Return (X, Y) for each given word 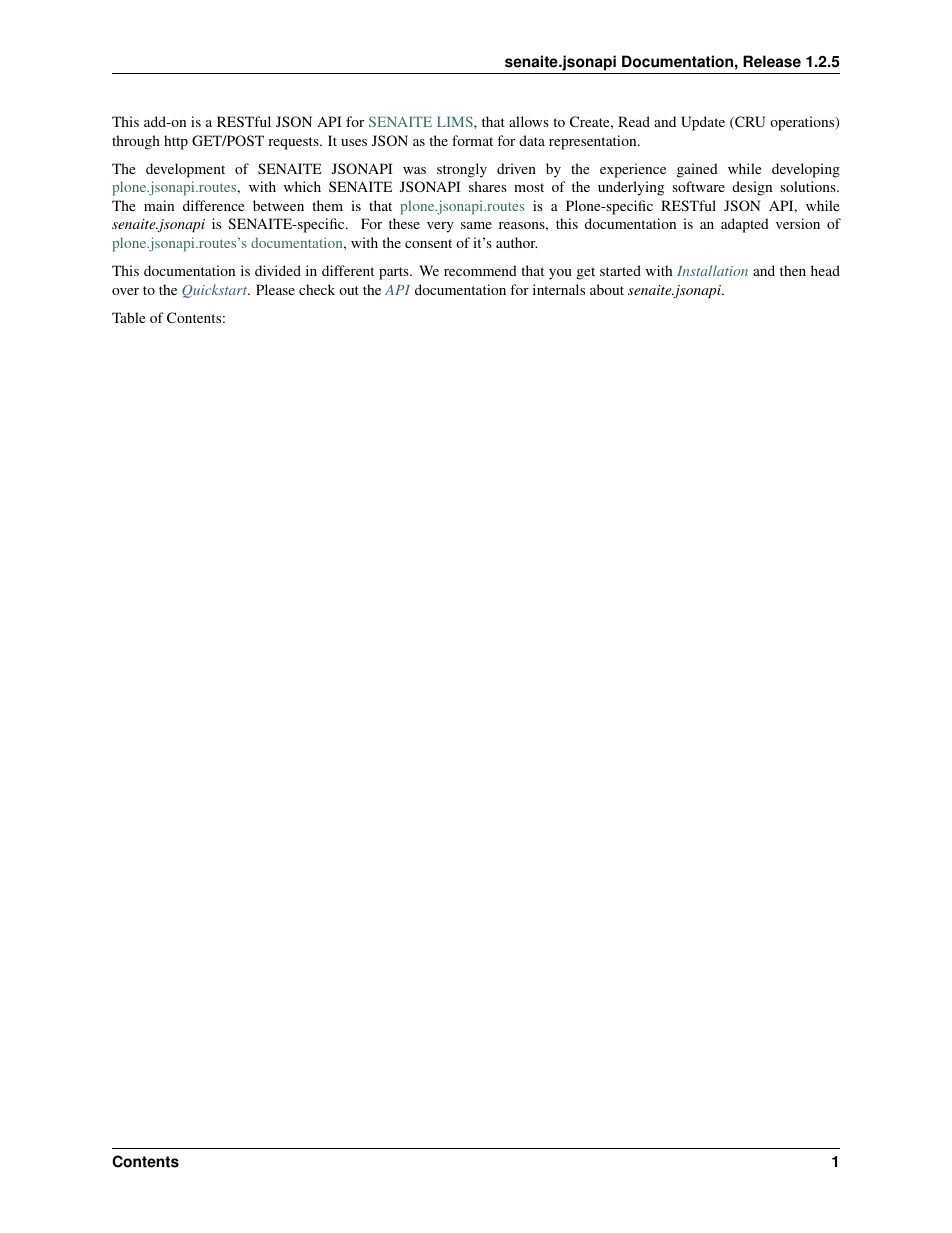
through (136, 142)
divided (278, 270)
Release (772, 61)
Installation (712, 270)
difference (213, 205)
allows (529, 121)
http (176, 142)
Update (703, 123)
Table (128, 317)
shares (488, 186)
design (752, 188)
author (516, 242)
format (472, 140)
